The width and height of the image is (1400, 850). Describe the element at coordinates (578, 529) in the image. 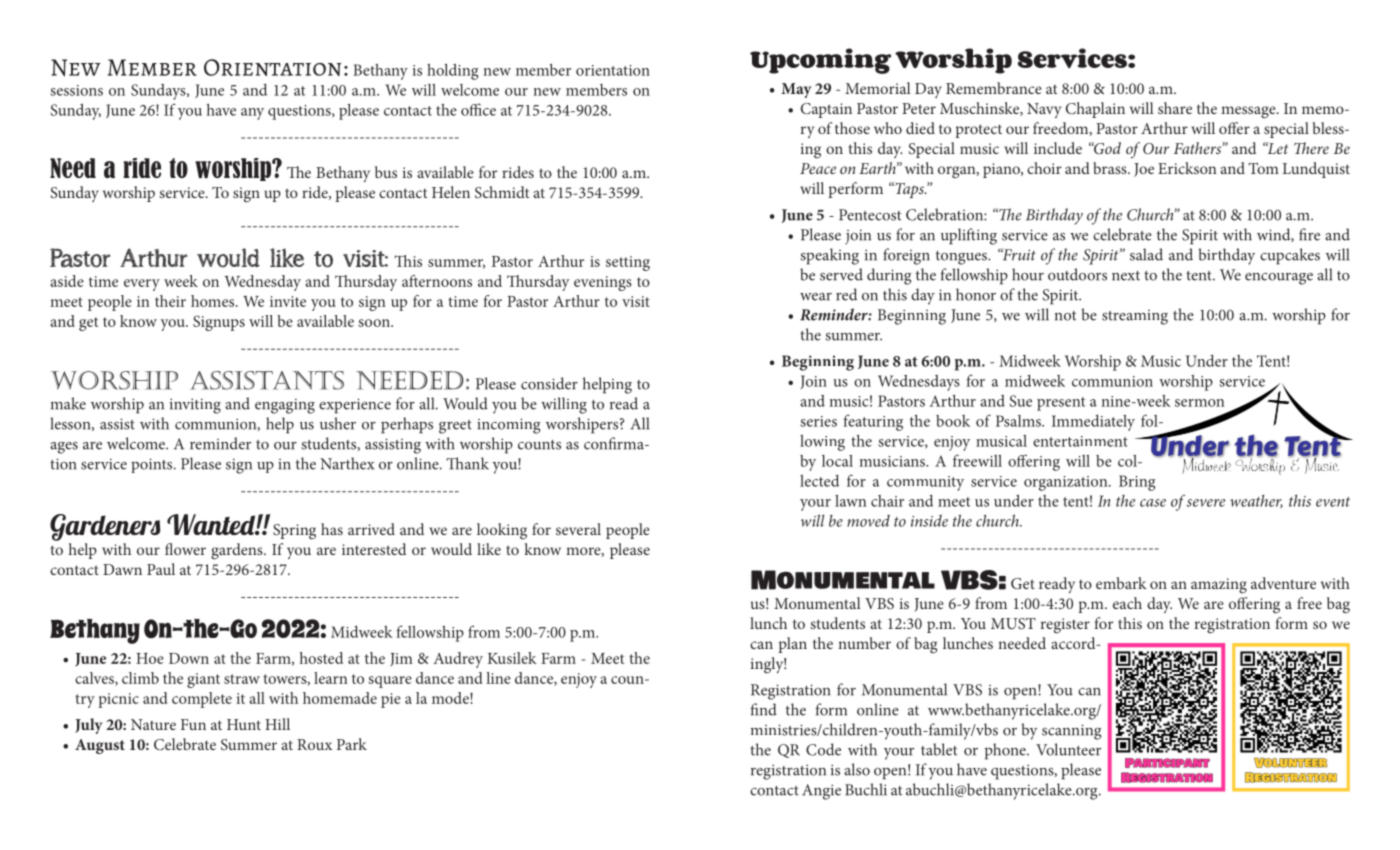

I see `several` at that location.
